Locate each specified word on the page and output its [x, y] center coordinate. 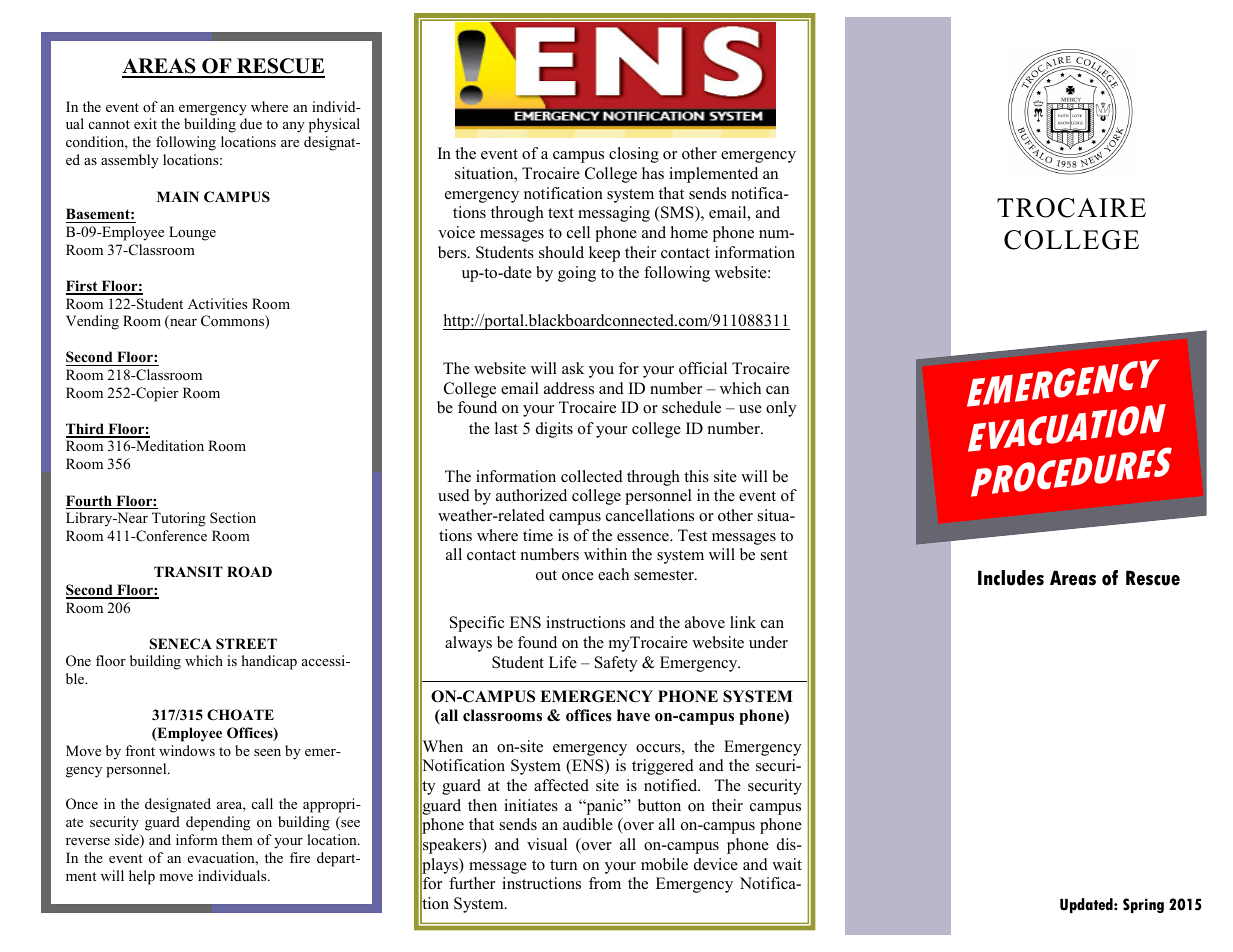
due [251, 123]
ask [573, 368]
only [781, 409]
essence [644, 537]
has [653, 173]
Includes [1011, 578]
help [142, 877]
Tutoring [179, 519]
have [633, 715]
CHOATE [240, 715]
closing [634, 155]
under [768, 642]
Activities [217, 303]
